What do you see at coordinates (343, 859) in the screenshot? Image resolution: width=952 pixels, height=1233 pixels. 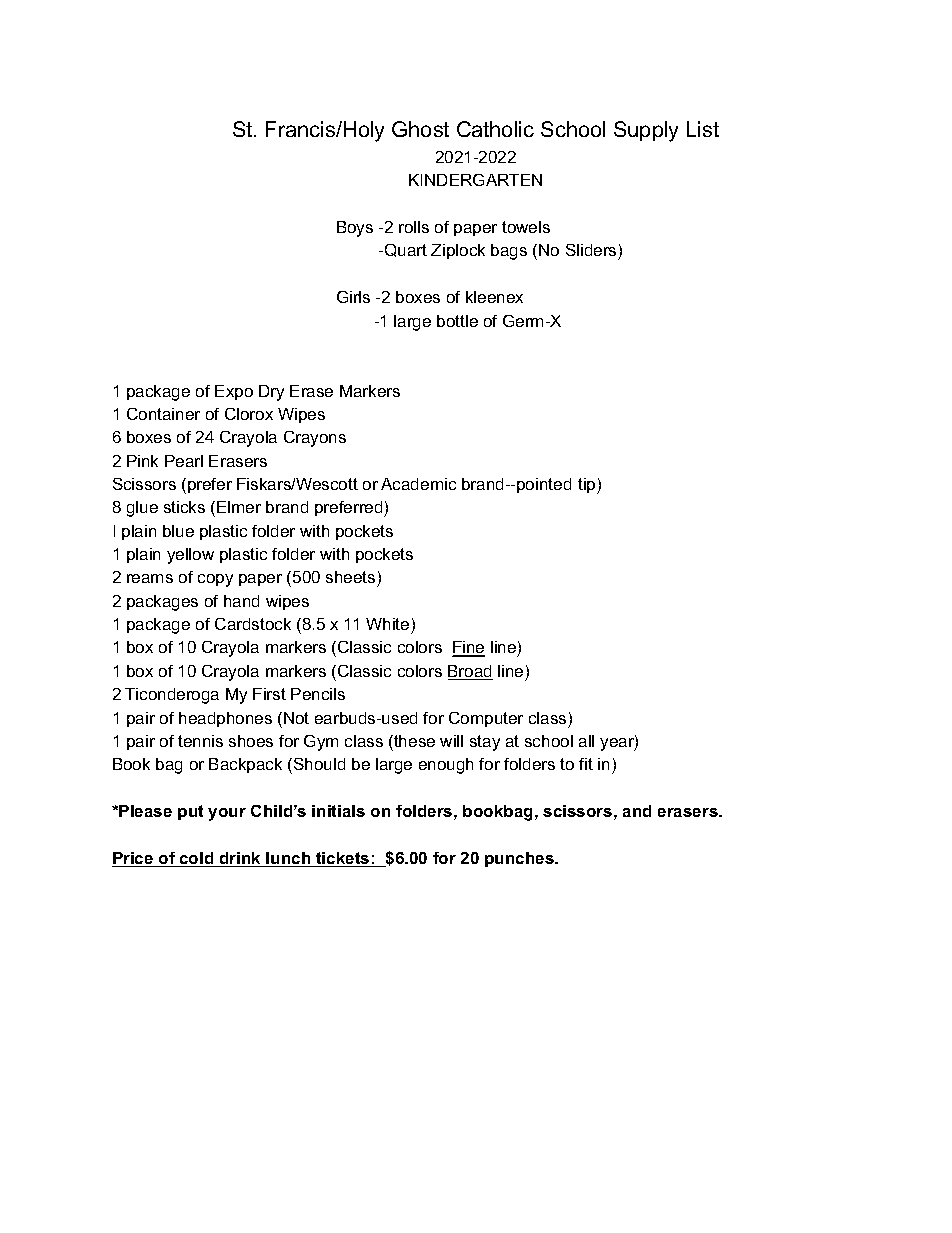 I see `tickets` at bounding box center [343, 859].
